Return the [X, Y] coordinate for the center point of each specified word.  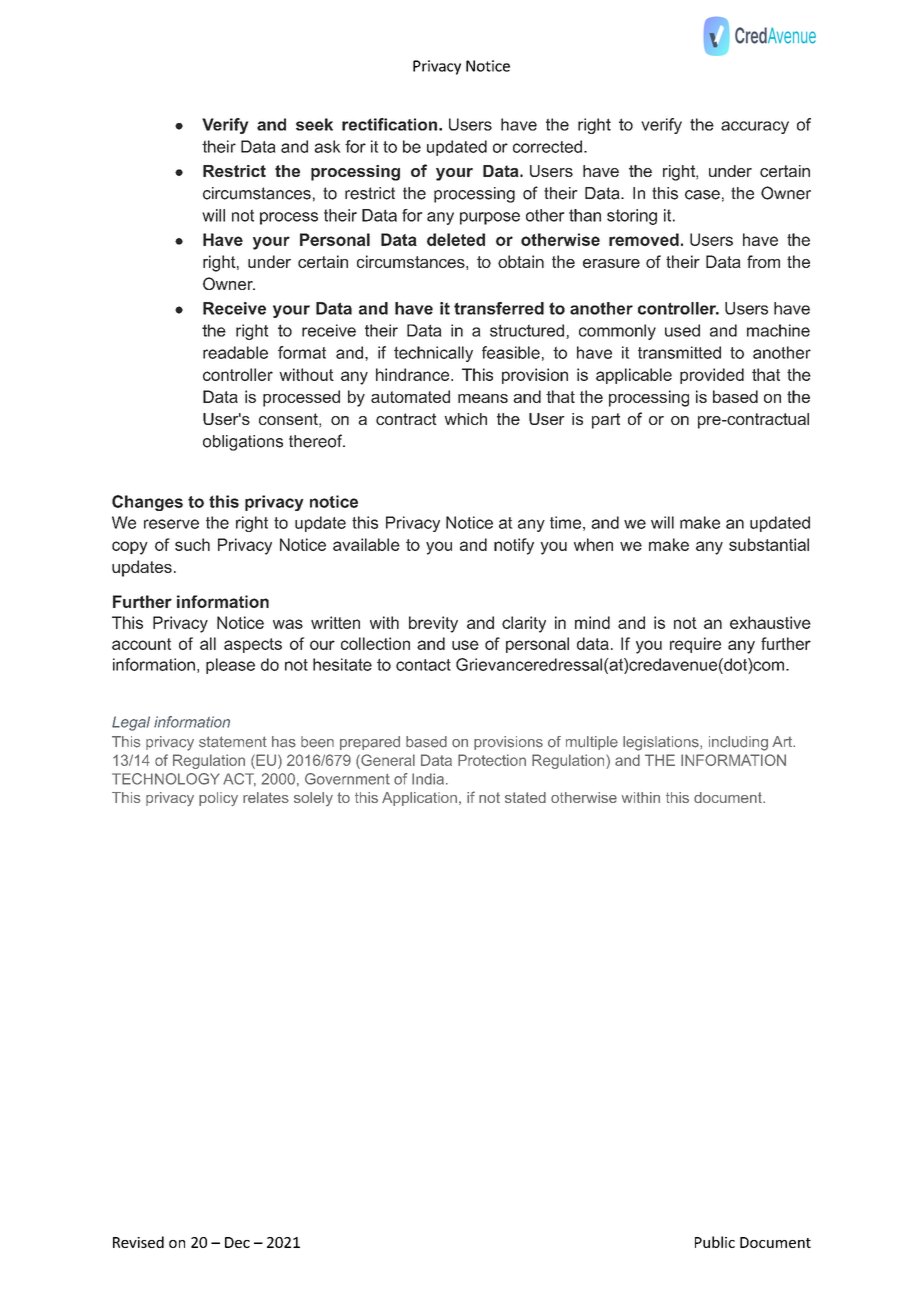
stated [525, 797]
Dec [237, 1242]
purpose [490, 218]
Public [715, 1242]
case [702, 195]
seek [314, 124]
